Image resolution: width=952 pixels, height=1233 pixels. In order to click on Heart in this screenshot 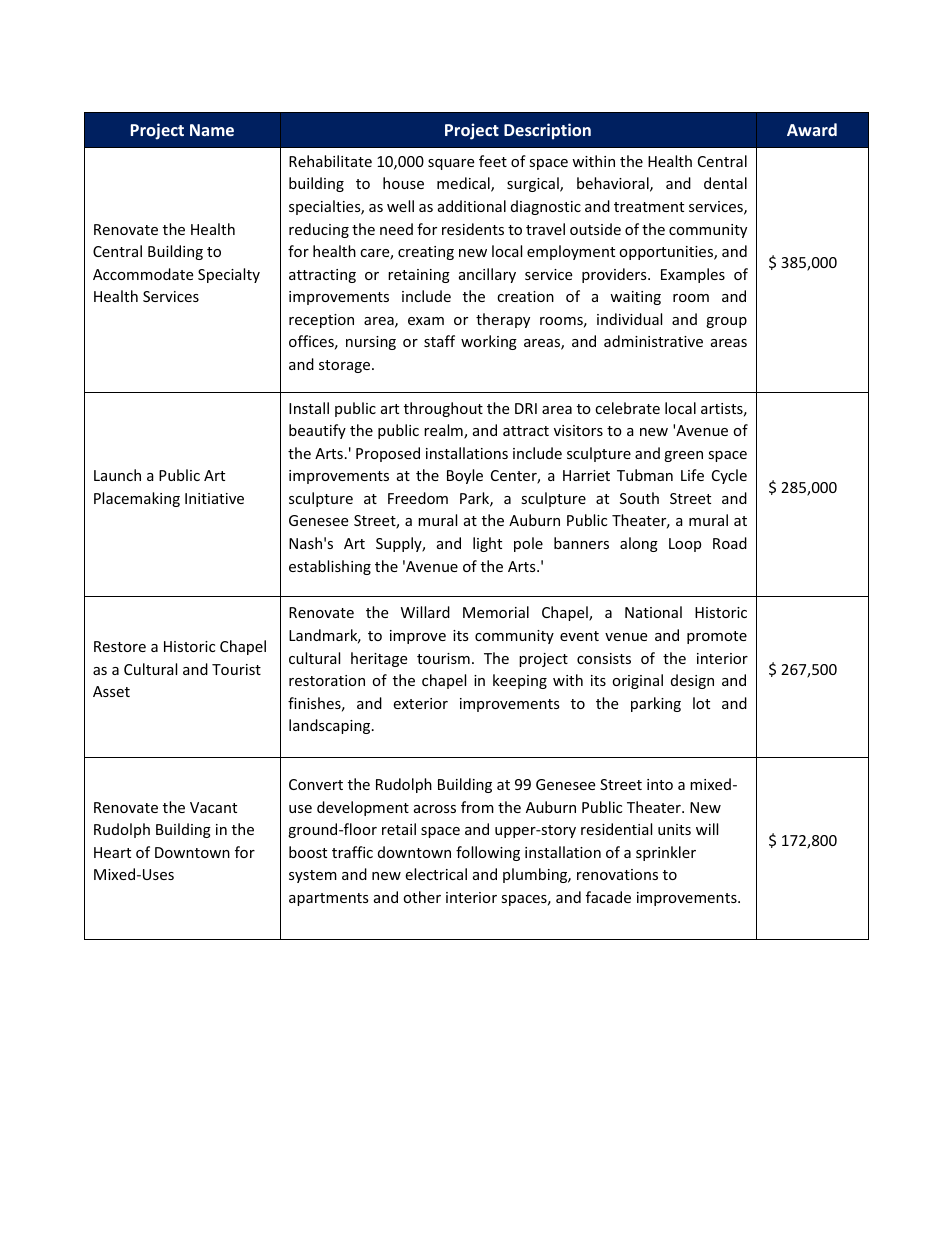, I will do `click(112, 852)`.
